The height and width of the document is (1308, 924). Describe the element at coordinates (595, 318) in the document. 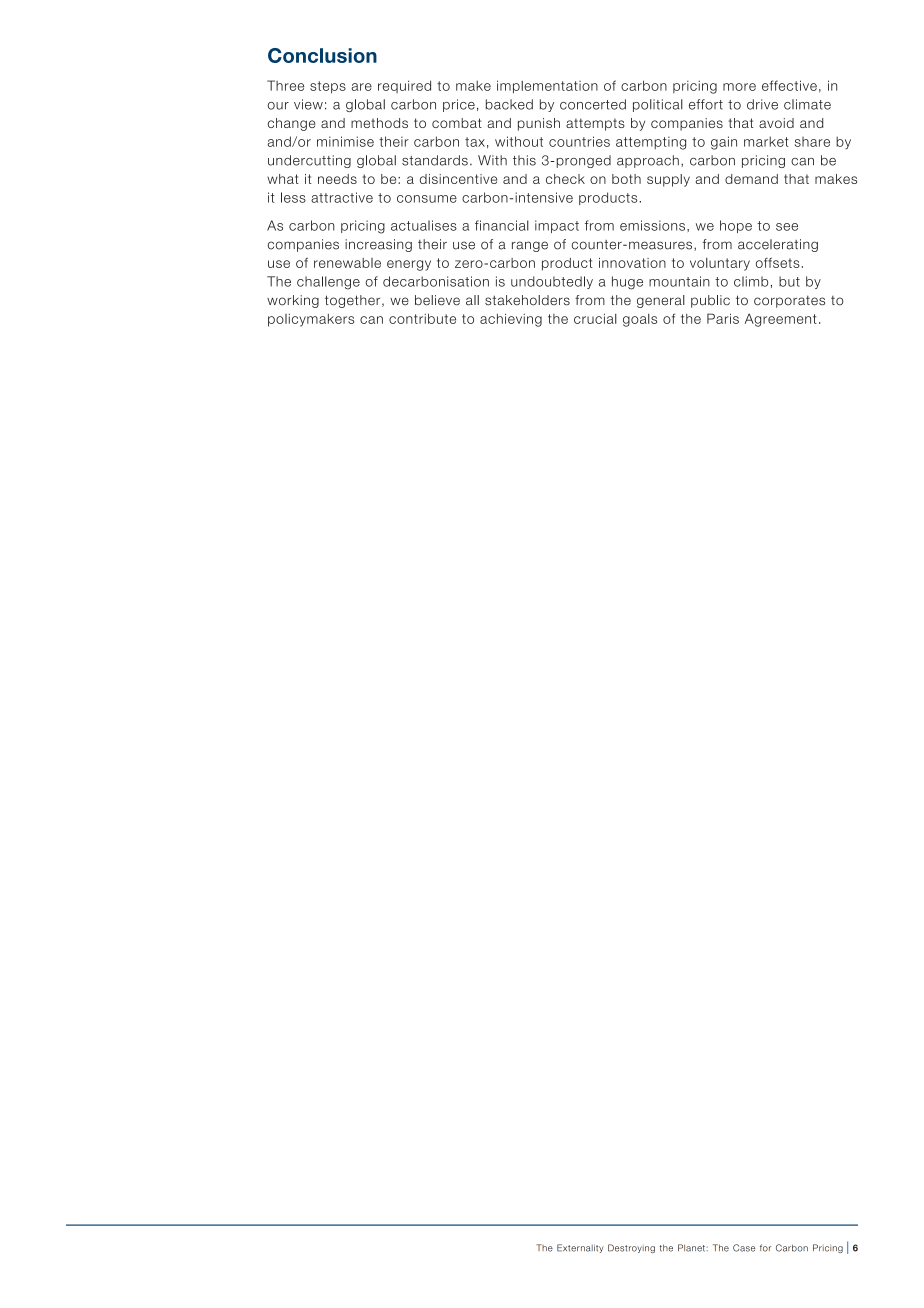

I see `crucial` at that location.
